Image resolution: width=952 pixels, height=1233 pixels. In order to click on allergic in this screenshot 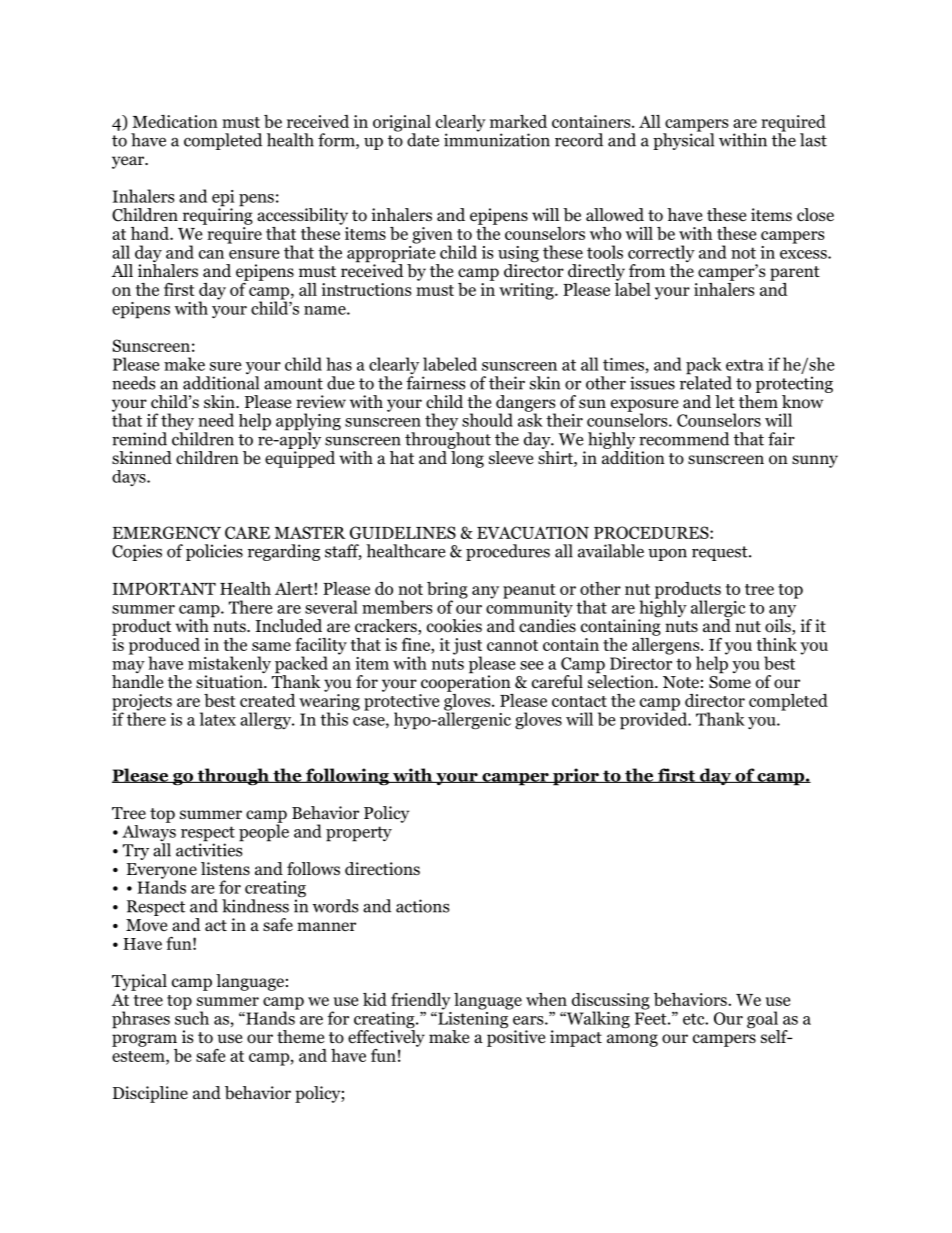, I will do `click(718, 610)`.
